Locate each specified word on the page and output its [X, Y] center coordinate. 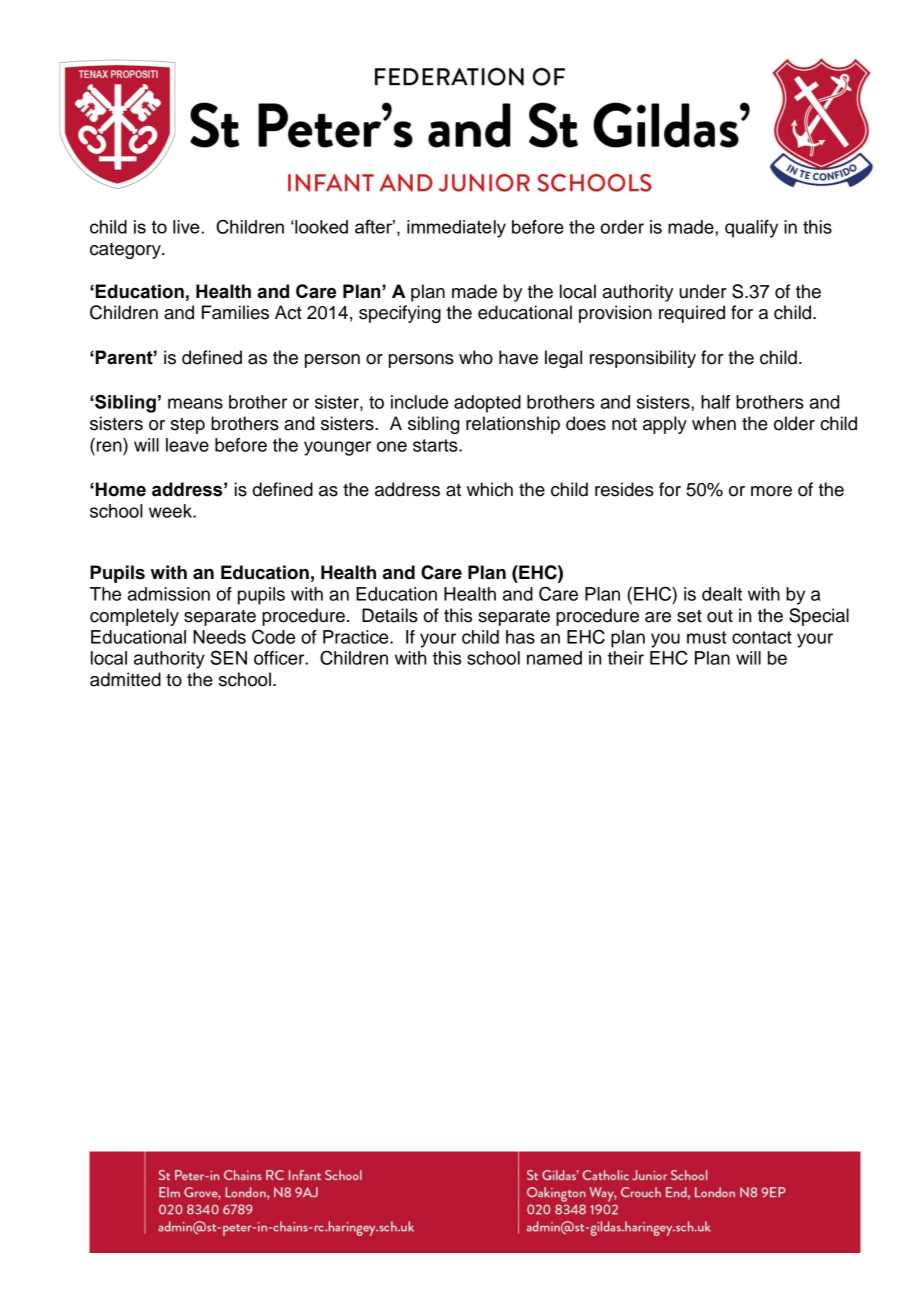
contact [762, 637]
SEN [229, 657]
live [186, 227]
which [490, 489]
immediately [456, 229]
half [715, 402]
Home [121, 489]
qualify [751, 229]
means [195, 403]
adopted [487, 404]
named [554, 658]
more [771, 491]
